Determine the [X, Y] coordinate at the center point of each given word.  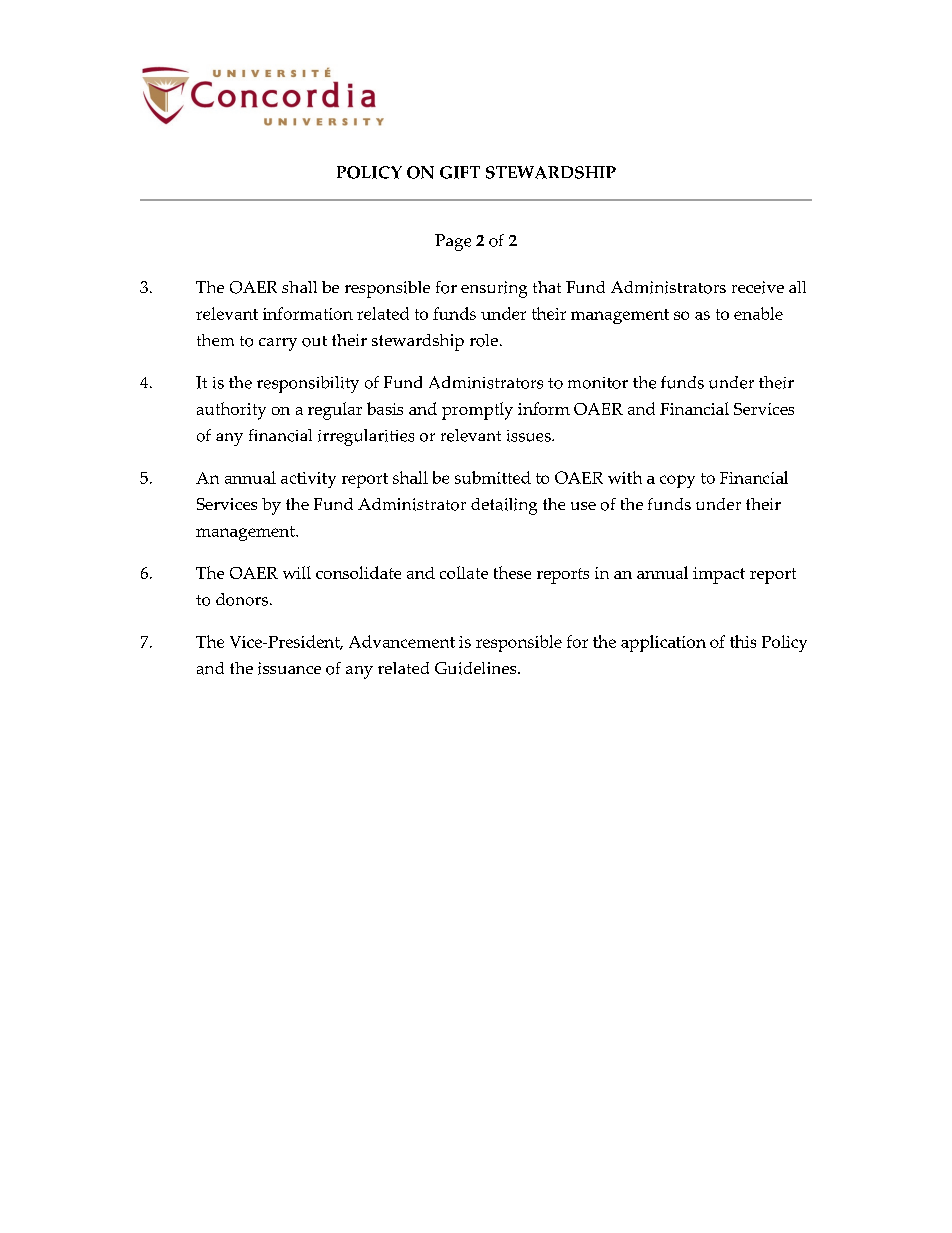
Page [453, 242]
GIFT [460, 172]
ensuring [494, 289]
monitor [598, 383]
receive [758, 287]
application [663, 643]
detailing [504, 506]
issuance [289, 668]
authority [231, 411]
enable [758, 313]
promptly [477, 411]
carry [278, 344]
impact [719, 575]
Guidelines [477, 668]
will [297, 572]
